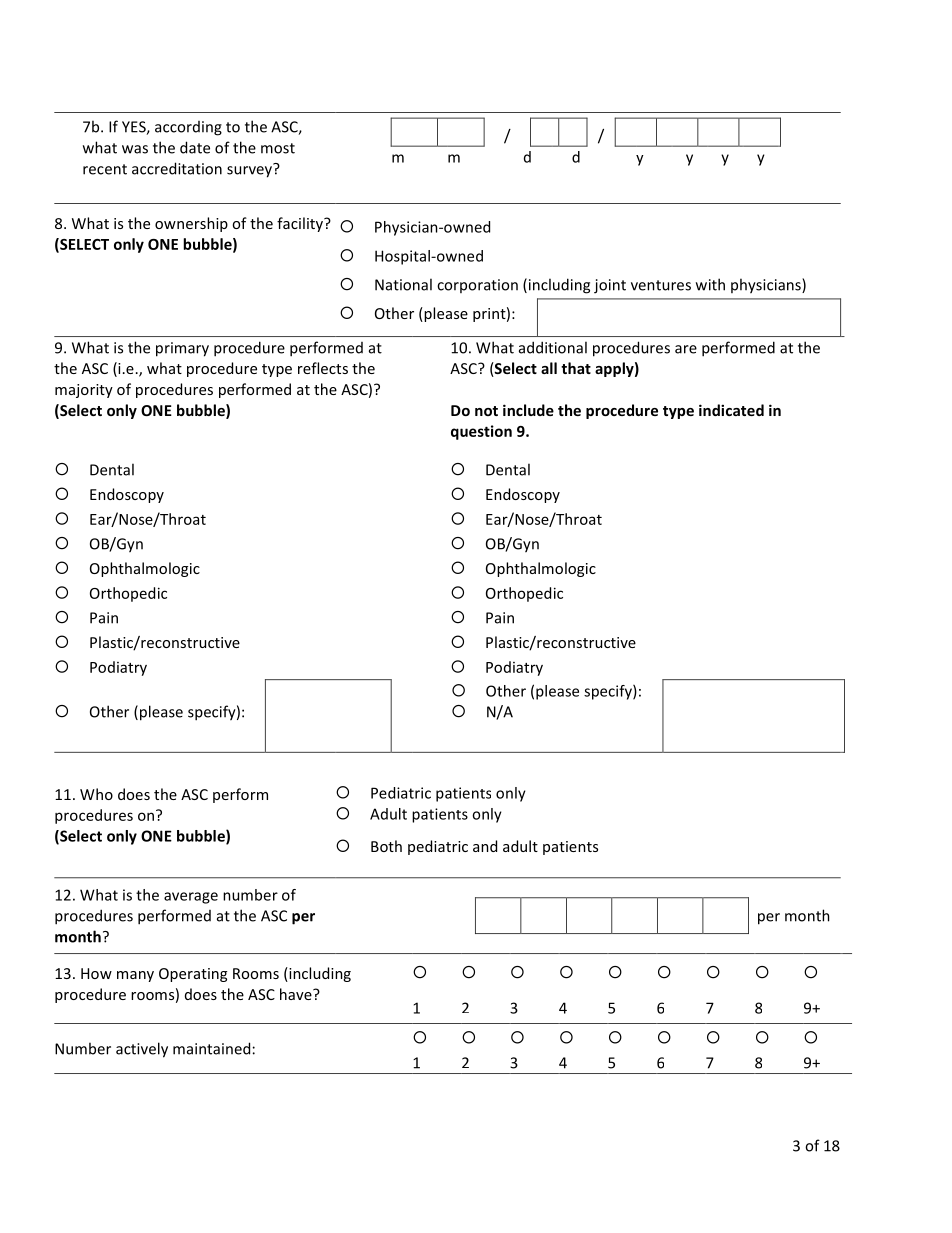 Image resolution: width=952 pixels, height=1233 pixels. I want to click on actively, so click(142, 1050).
